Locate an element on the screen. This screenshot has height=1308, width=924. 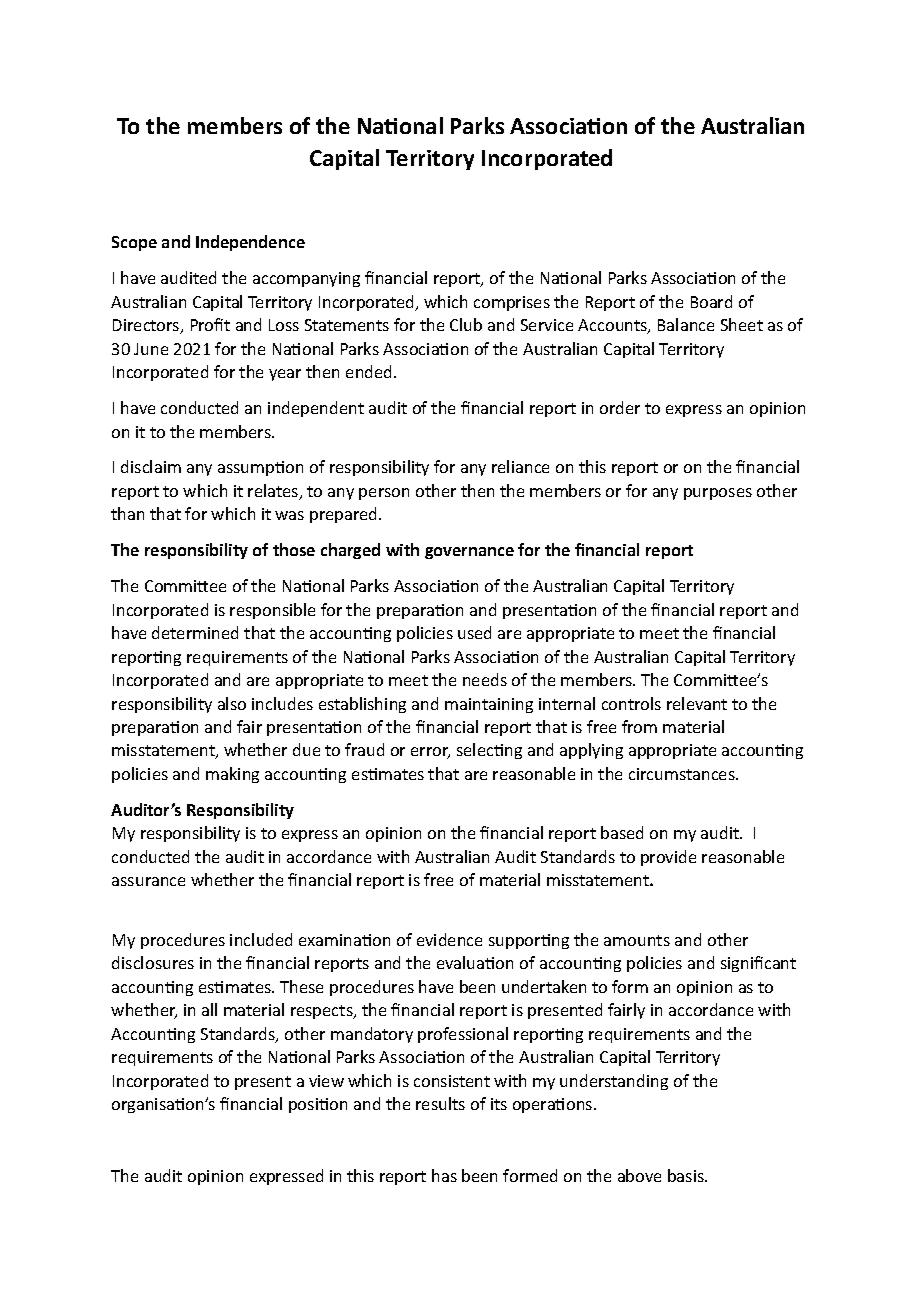
relevant is located at coordinates (697, 703).
